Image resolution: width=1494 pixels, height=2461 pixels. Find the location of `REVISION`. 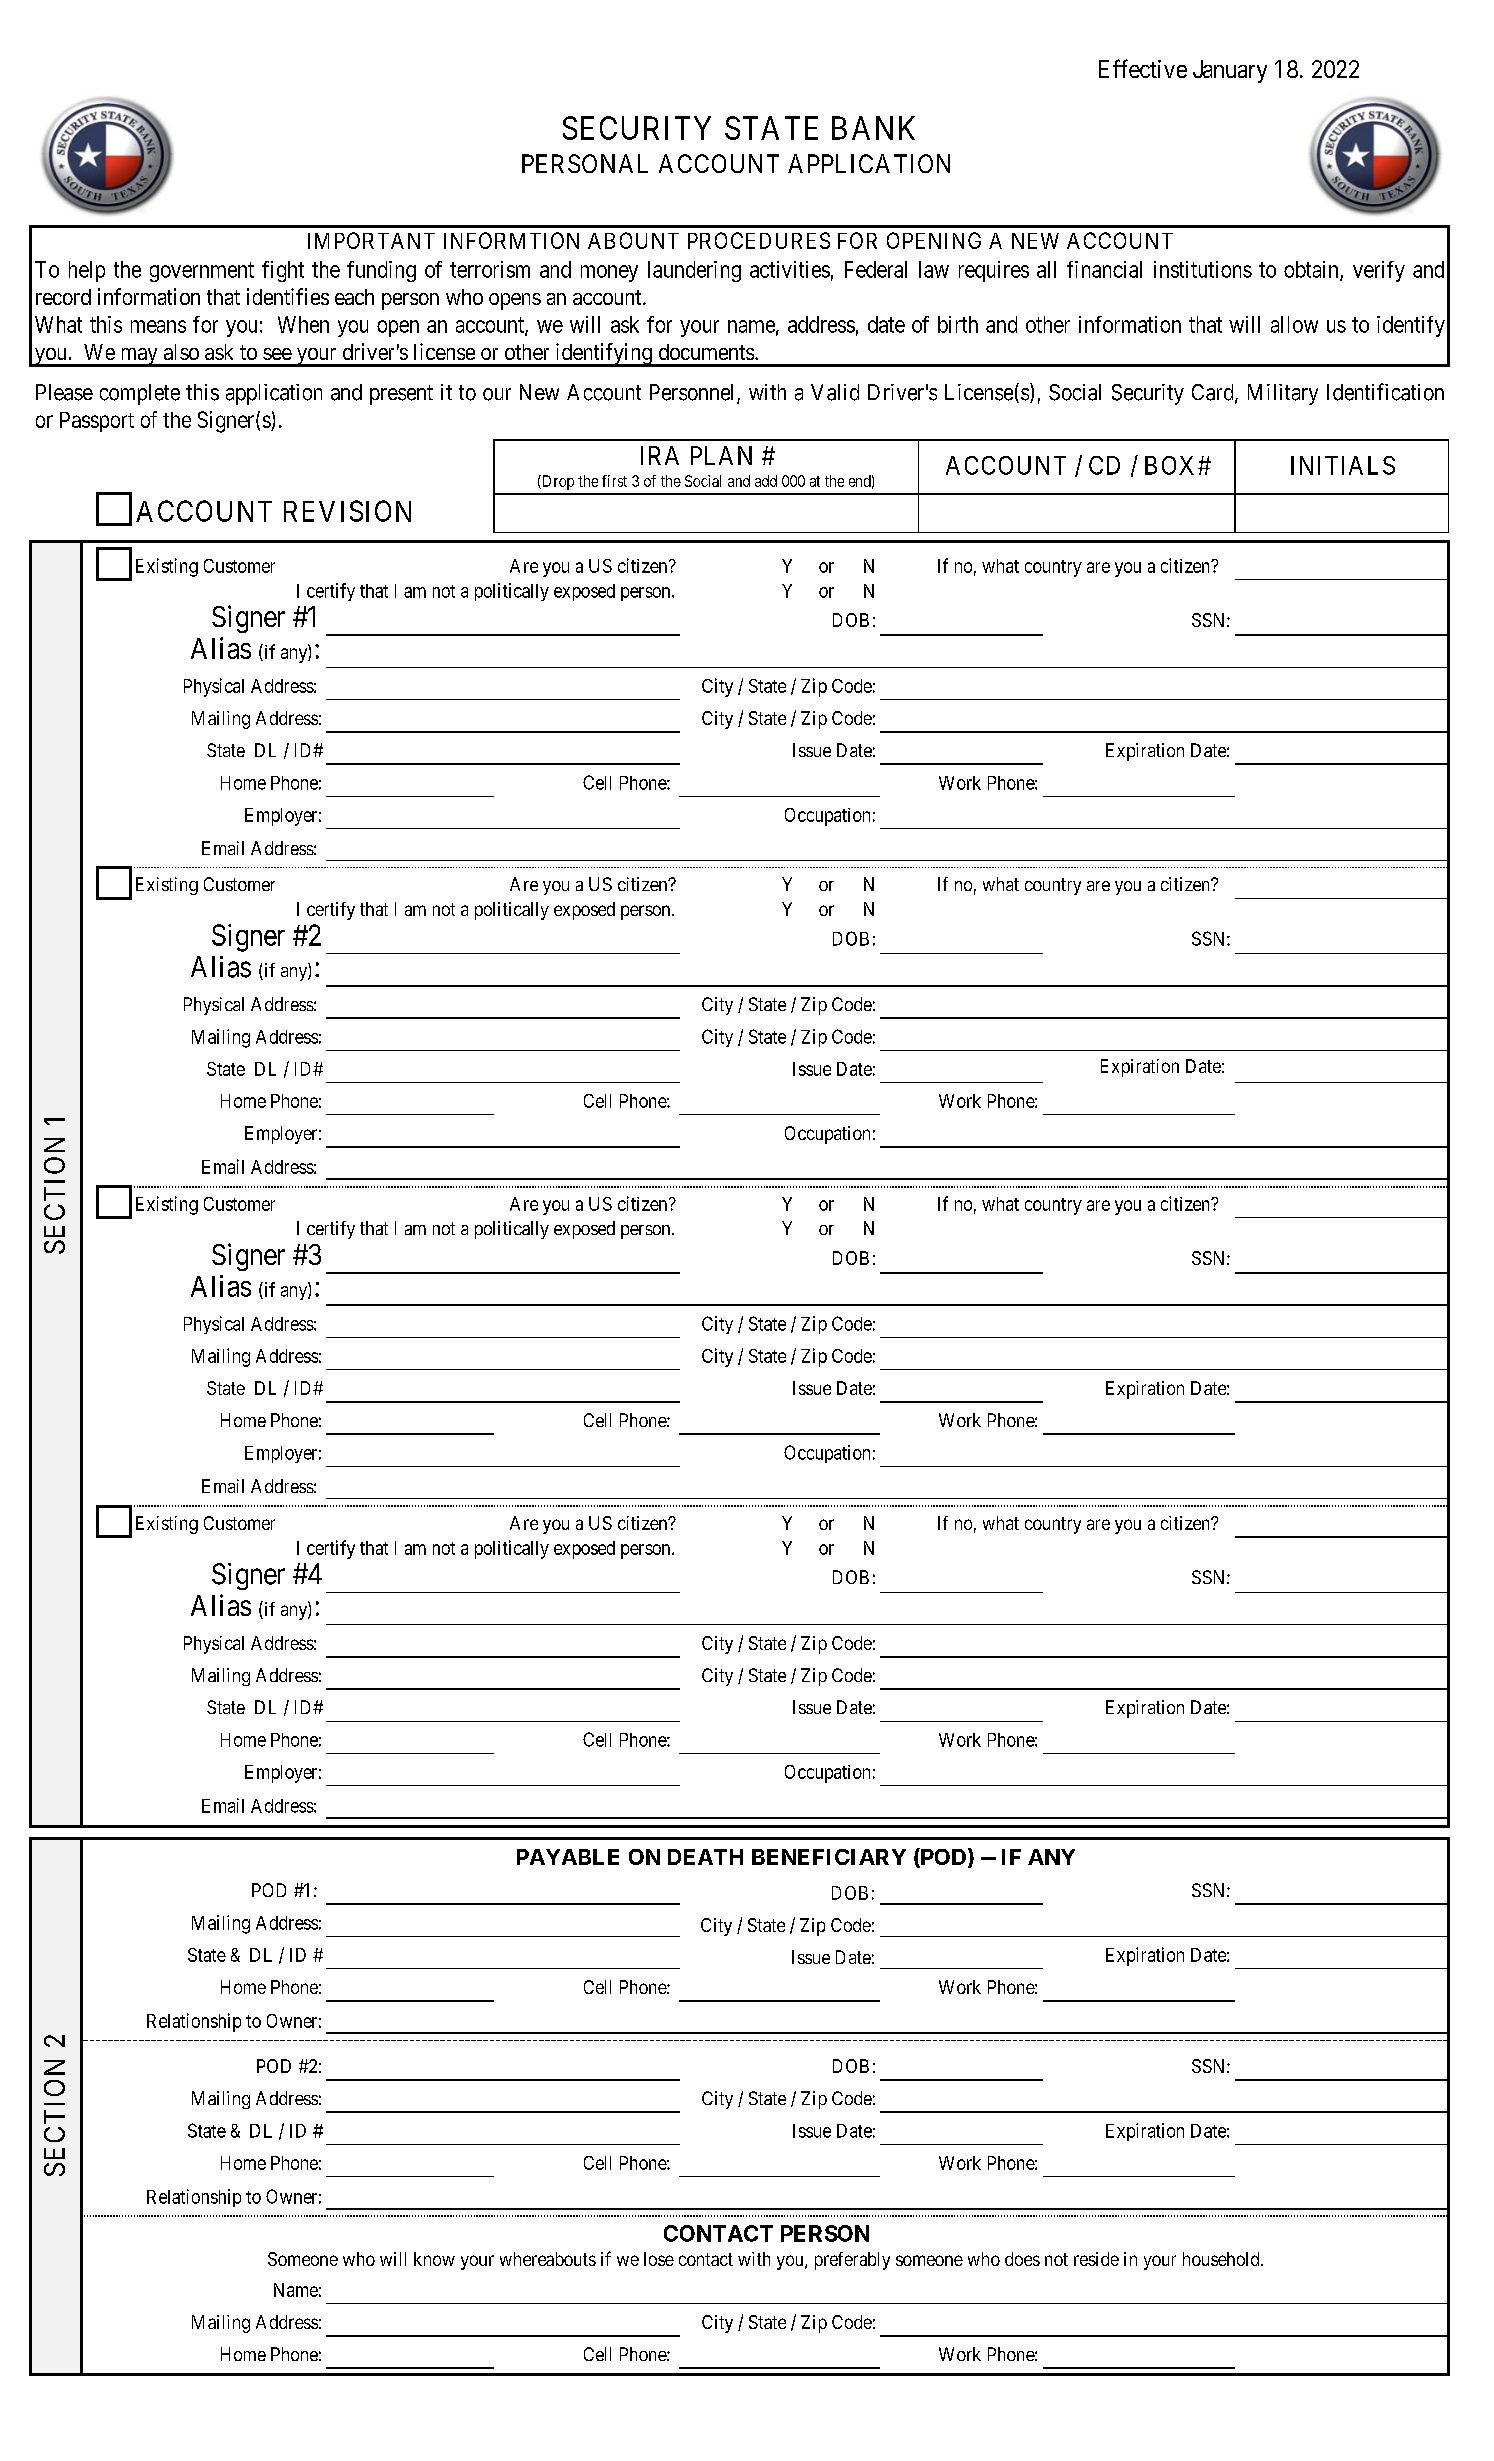

REVISION is located at coordinates (347, 511).
